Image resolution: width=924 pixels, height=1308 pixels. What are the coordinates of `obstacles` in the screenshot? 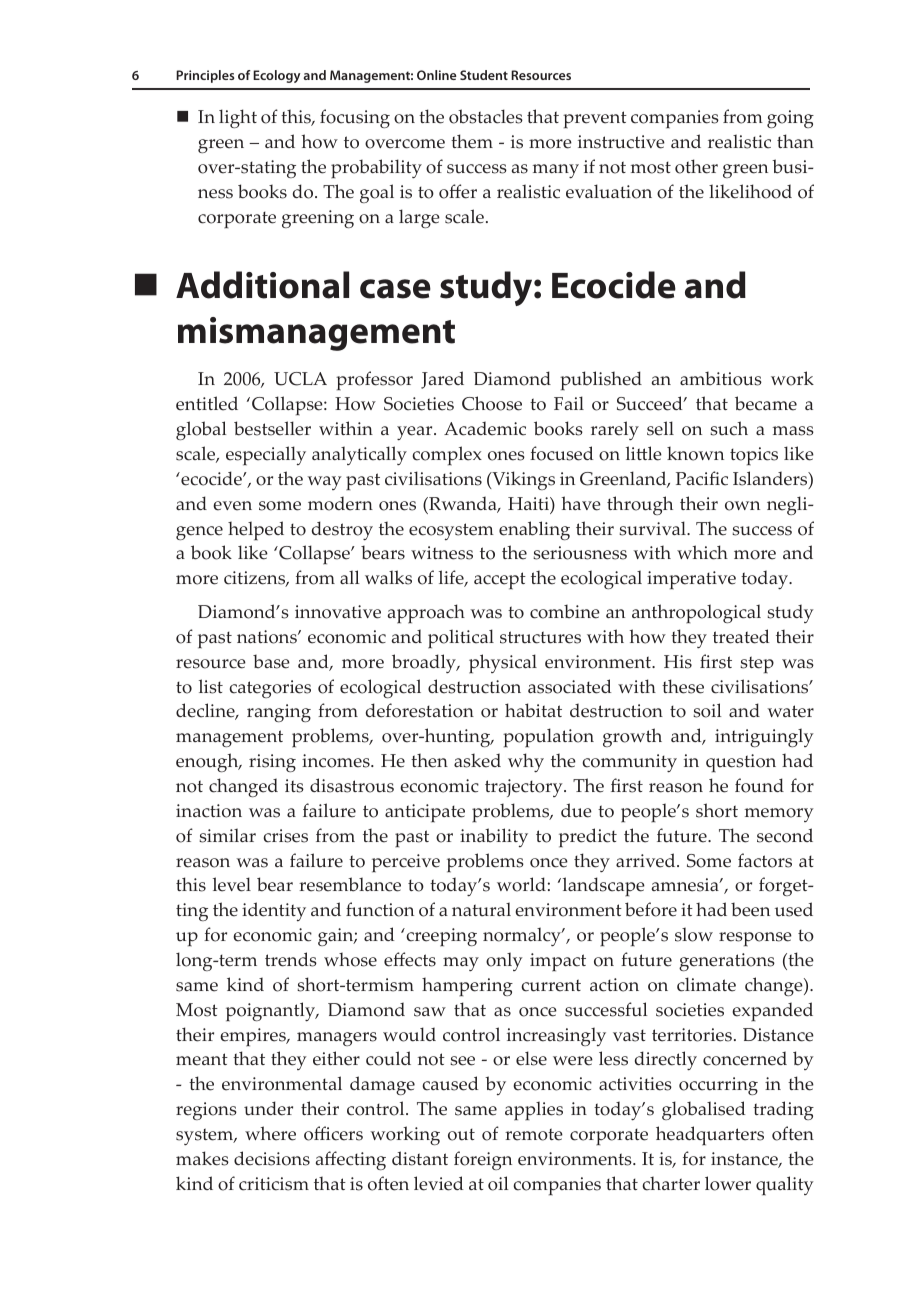 It's located at (486, 116).
